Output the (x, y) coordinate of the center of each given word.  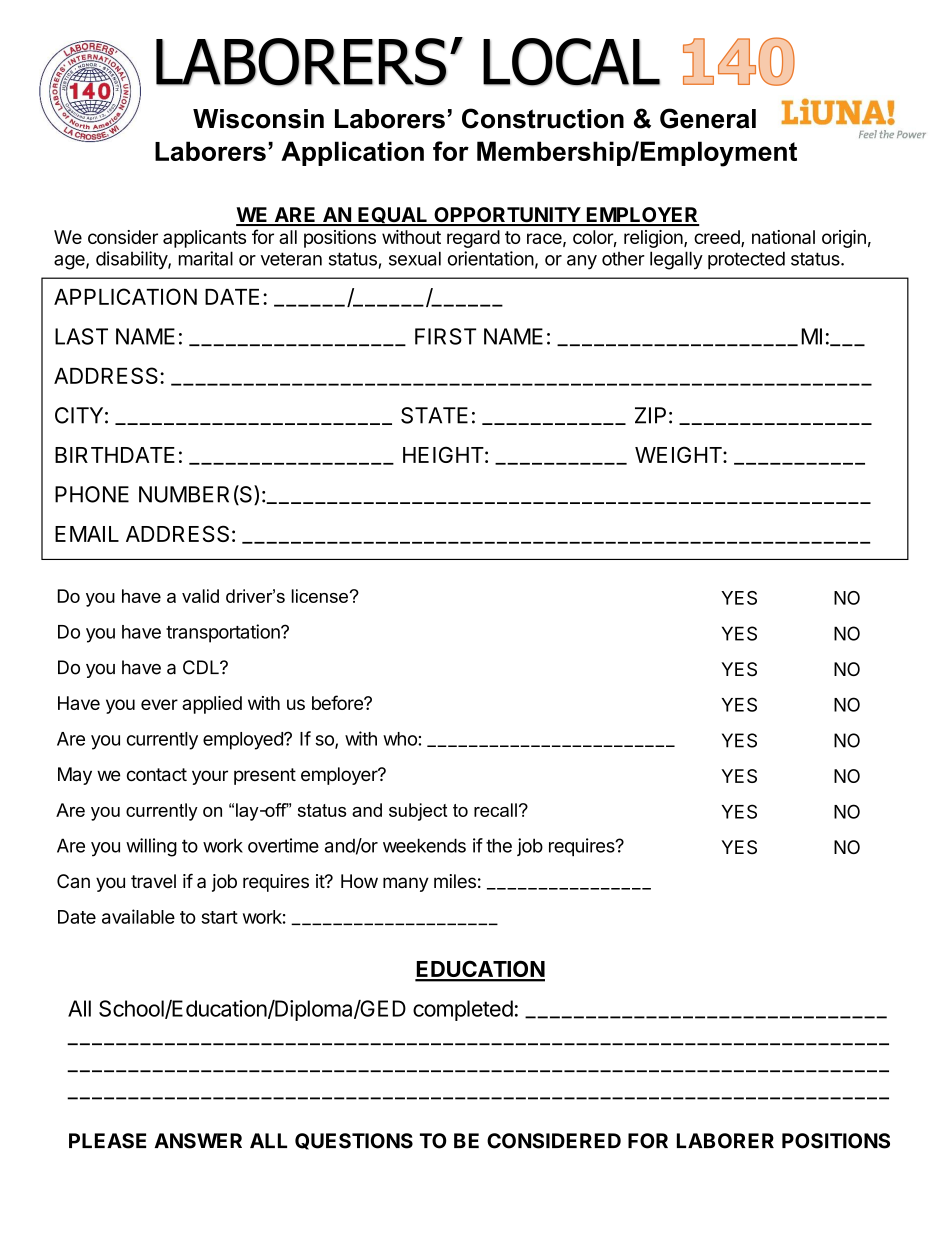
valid (200, 596)
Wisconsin (258, 119)
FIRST (445, 336)
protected (746, 260)
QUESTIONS (354, 1141)
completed (463, 1010)
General (708, 118)
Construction (543, 118)
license (321, 596)
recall (495, 810)
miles (455, 881)
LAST (81, 336)
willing (151, 847)
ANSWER (198, 1141)
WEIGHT (679, 454)
